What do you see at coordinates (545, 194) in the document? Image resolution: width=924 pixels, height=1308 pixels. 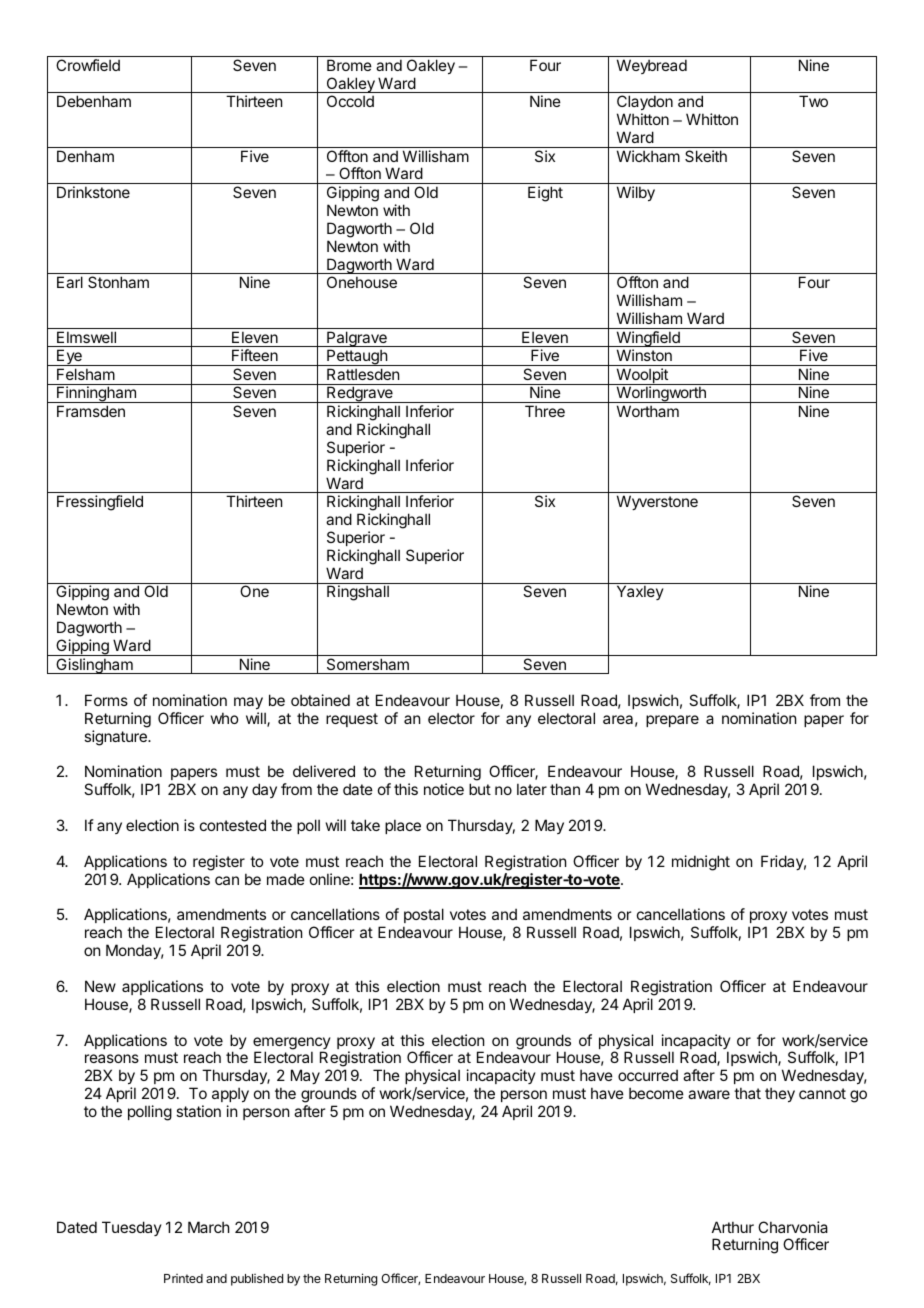 I see `Eight` at bounding box center [545, 194].
